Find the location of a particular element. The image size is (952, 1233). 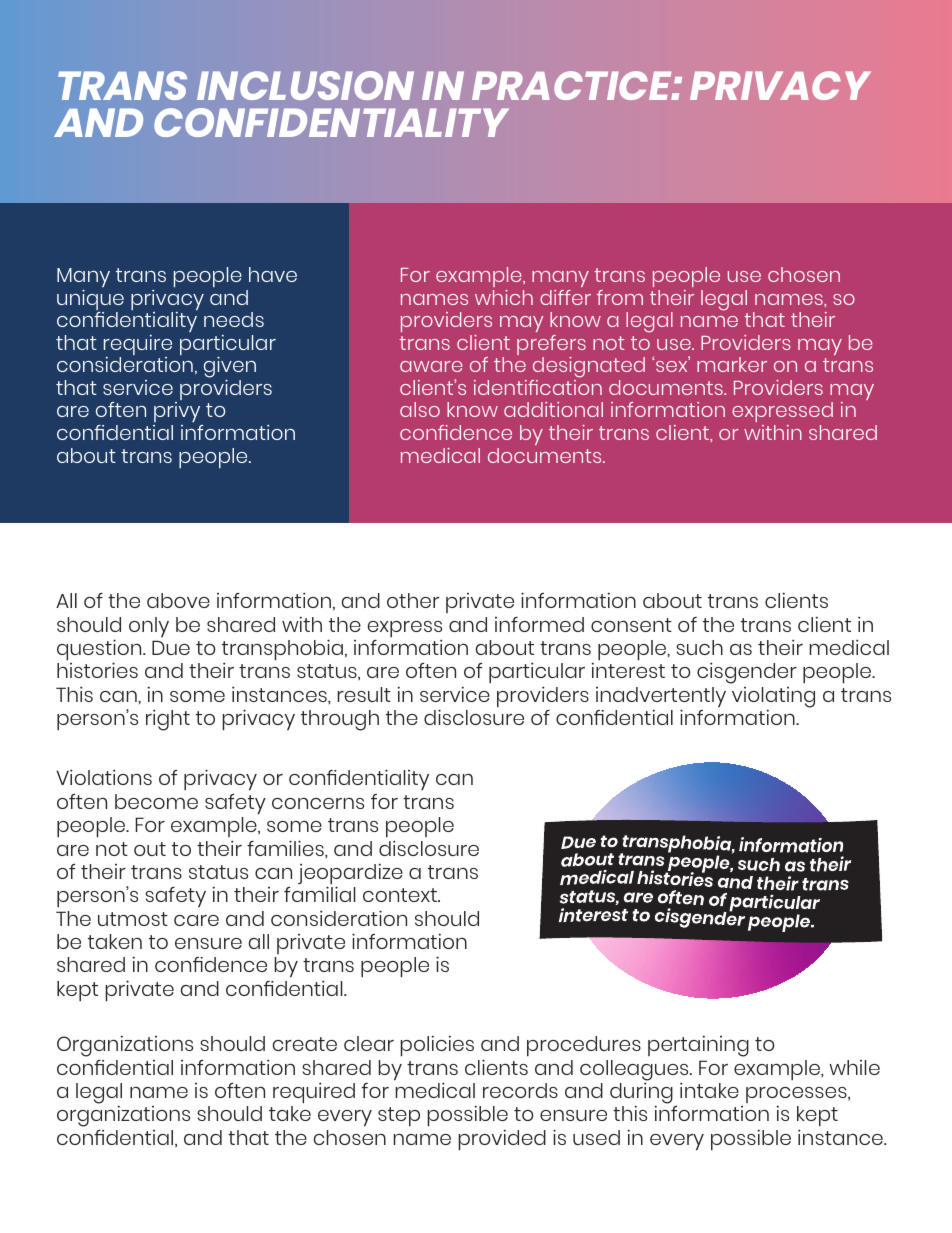

violating is located at coordinates (773, 698).
